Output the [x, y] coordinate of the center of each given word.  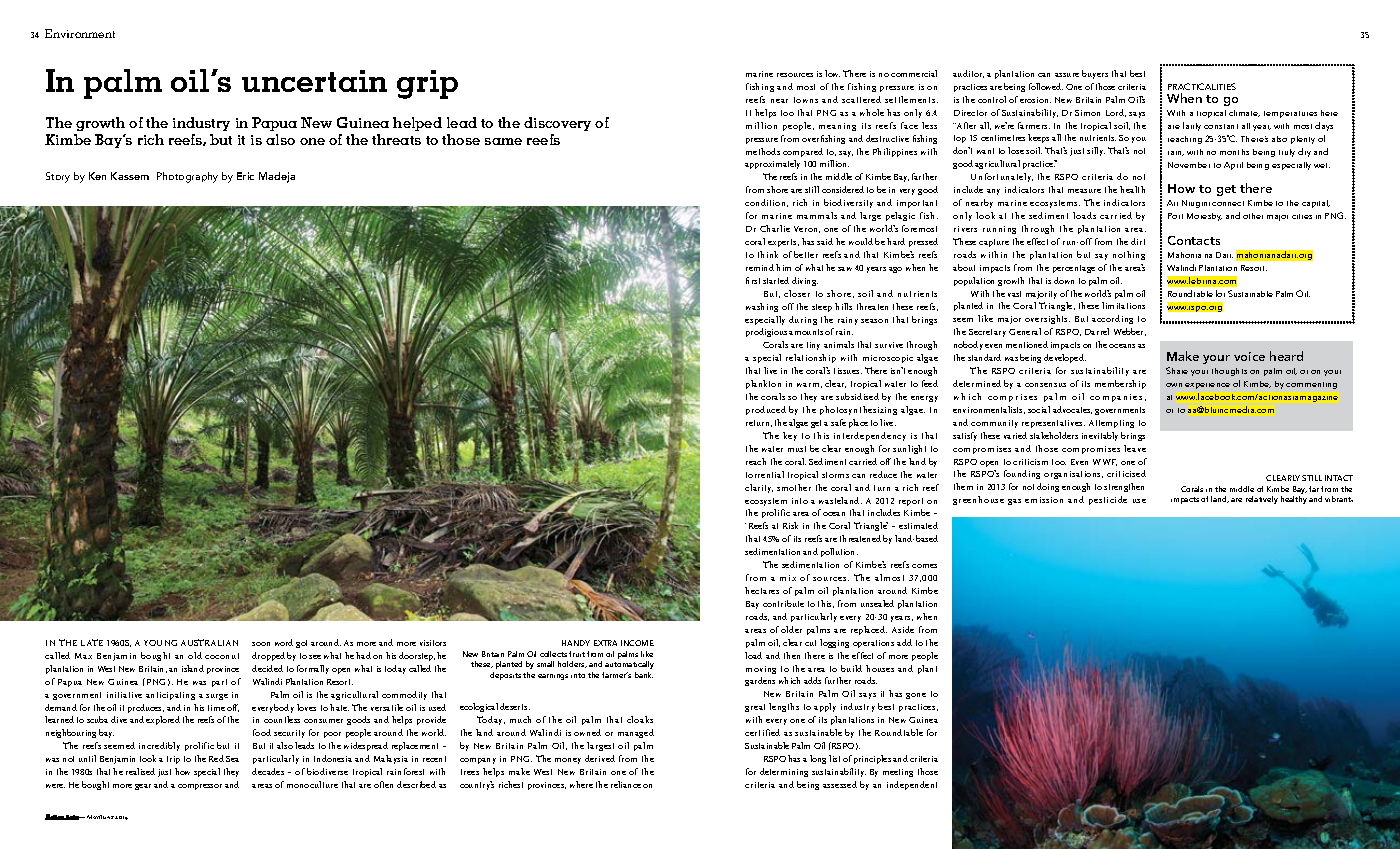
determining [784, 772]
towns [806, 100]
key [790, 436]
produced [766, 410]
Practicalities [1202, 86]
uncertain [314, 81]
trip [173, 760]
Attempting [1111, 424]
